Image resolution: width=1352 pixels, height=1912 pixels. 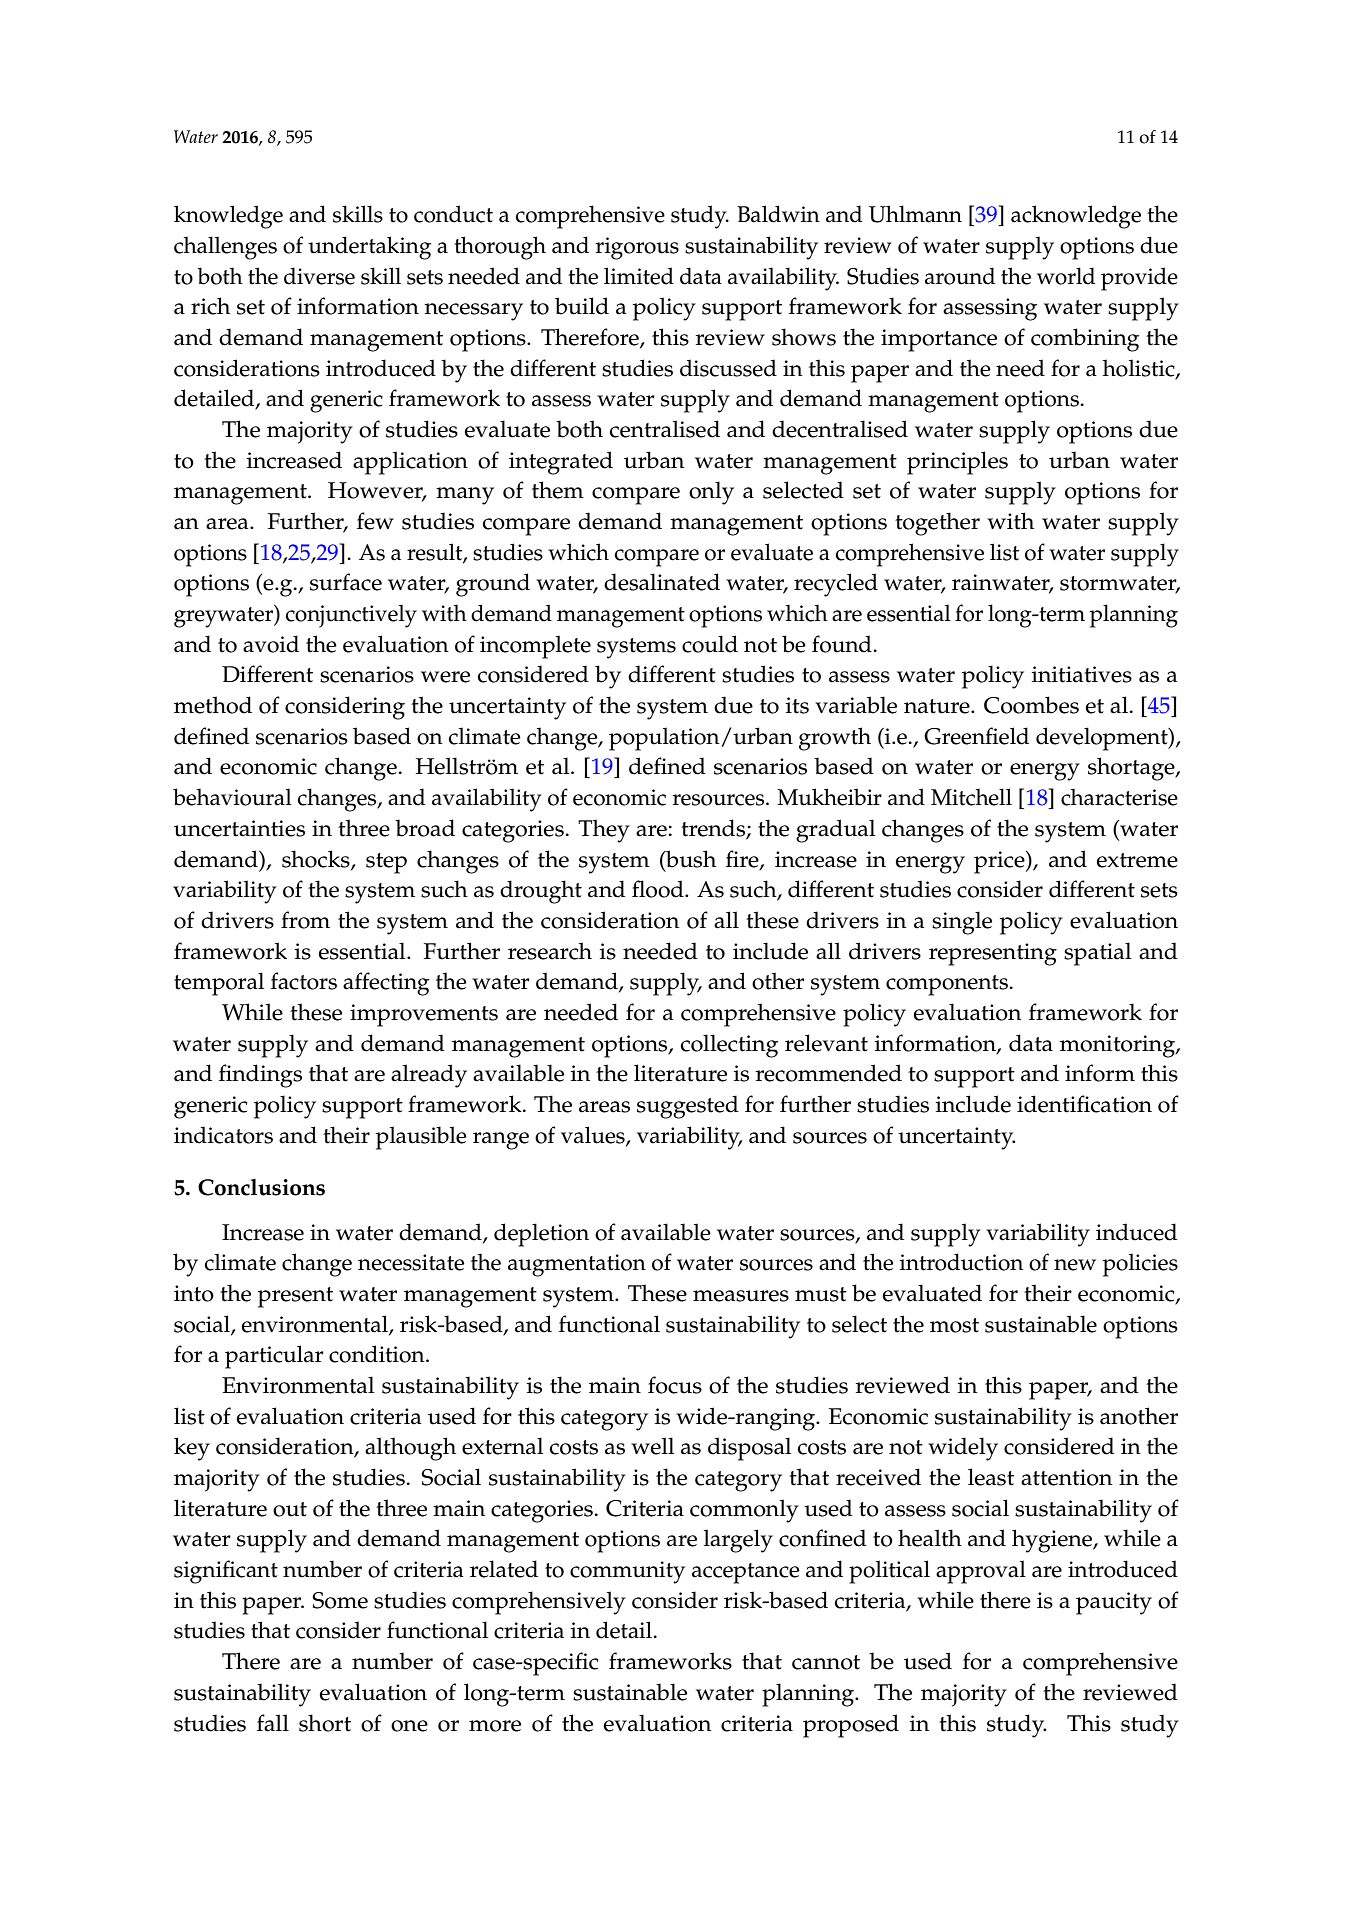 What do you see at coordinates (319, 276) in the page?
I see `diverse` at bounding box center [319, 276].
